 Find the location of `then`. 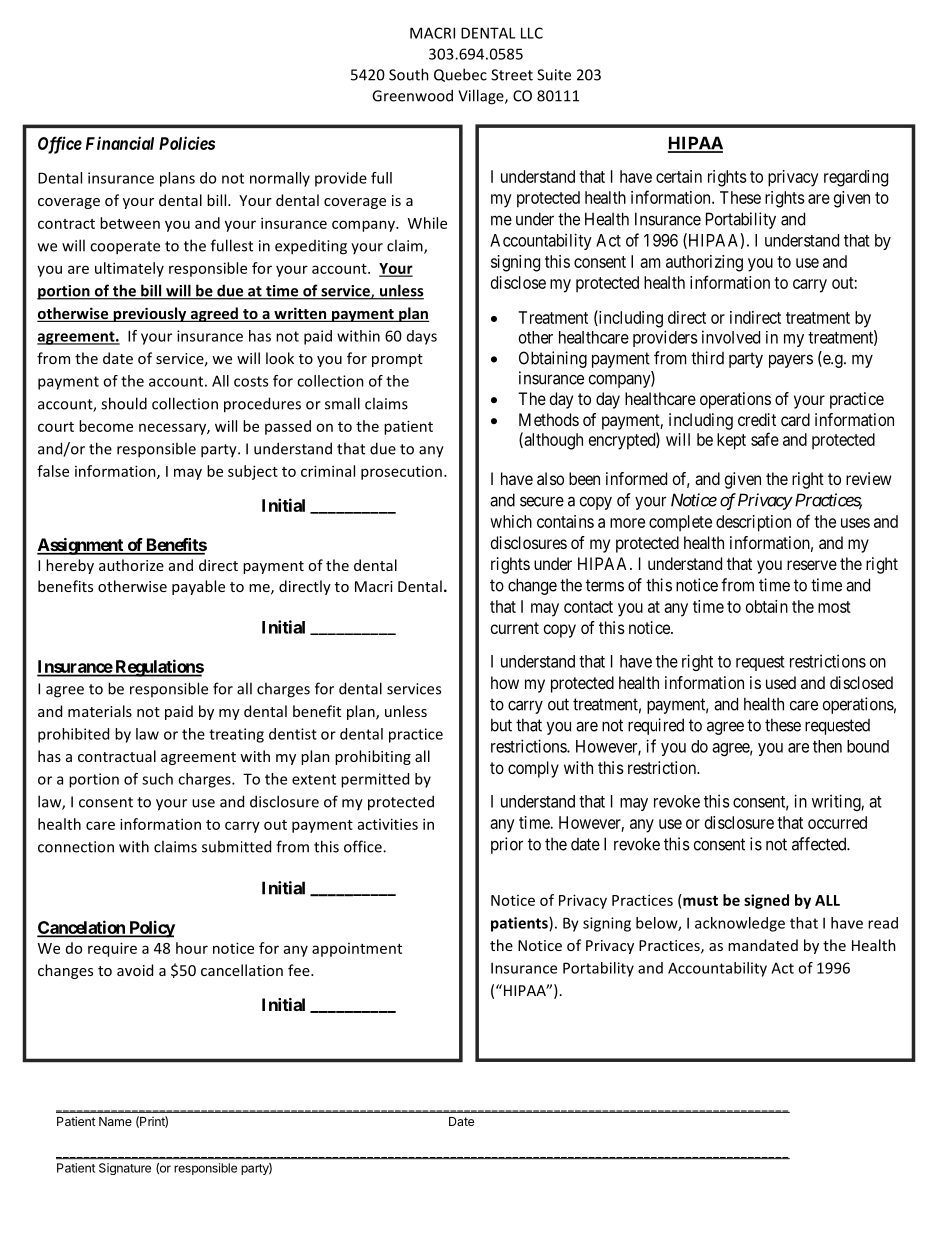

then is located at coordinates (827, 746).
